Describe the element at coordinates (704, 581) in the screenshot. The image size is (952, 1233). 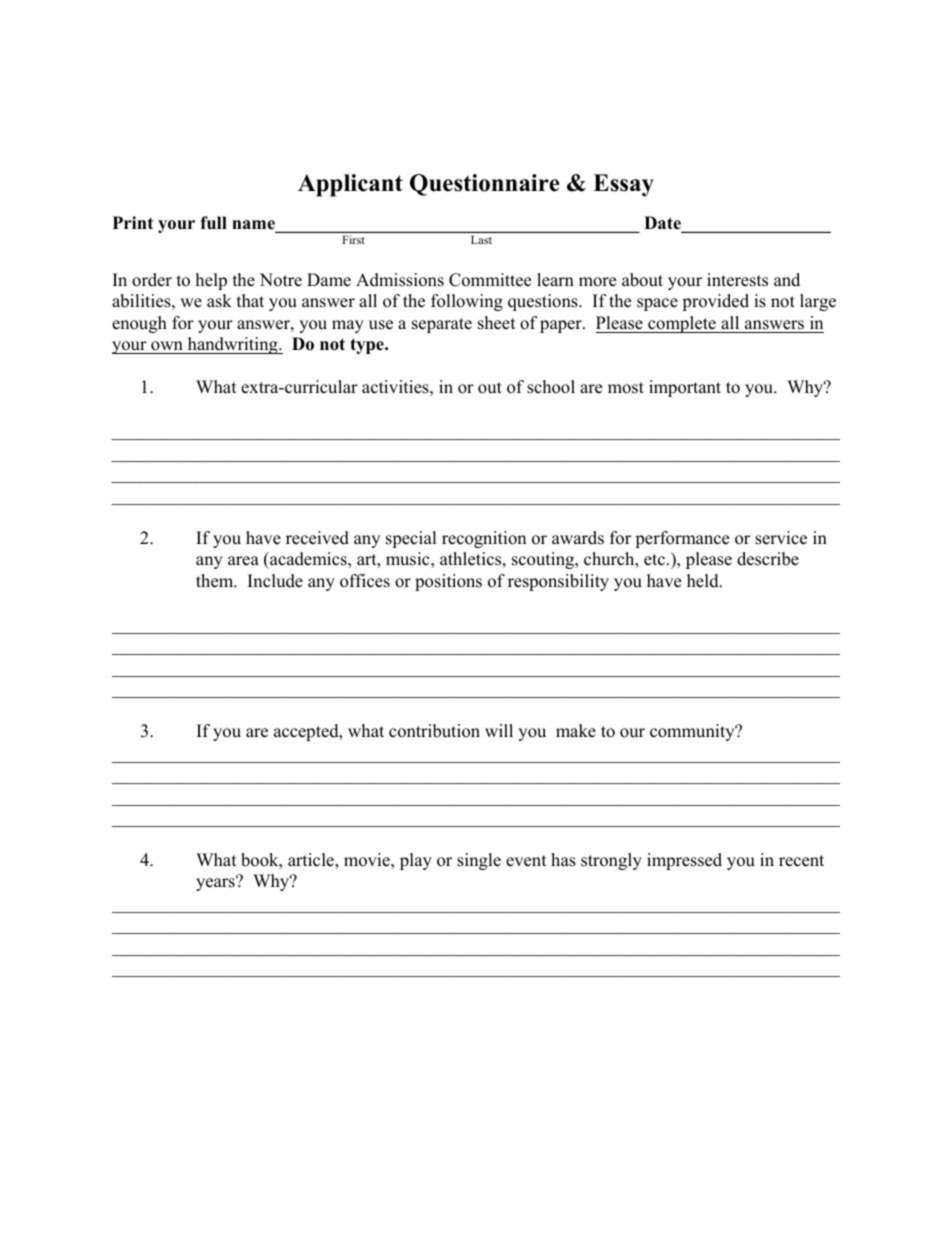
I see `held` at that location.
